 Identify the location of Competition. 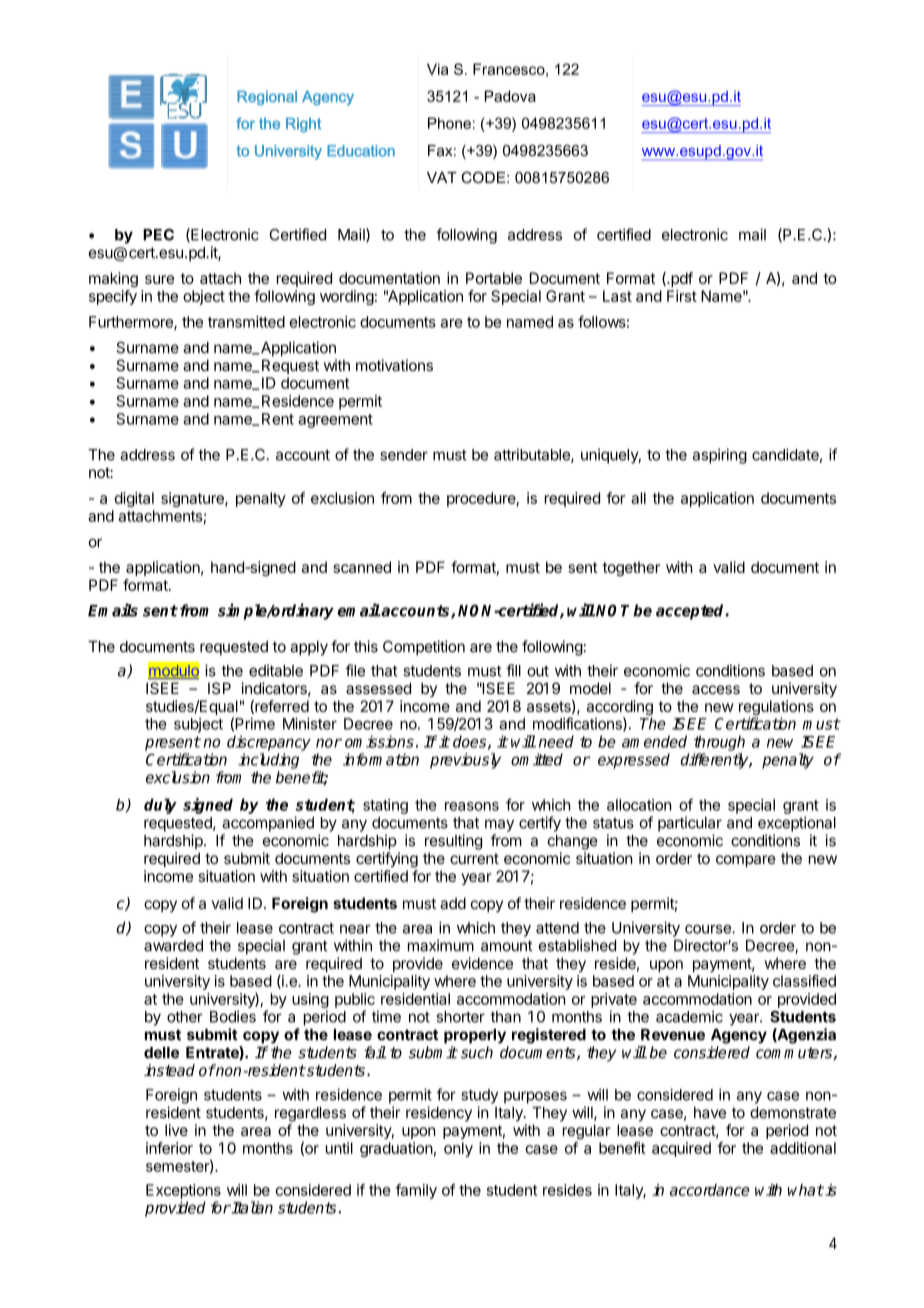
(424, 648).
